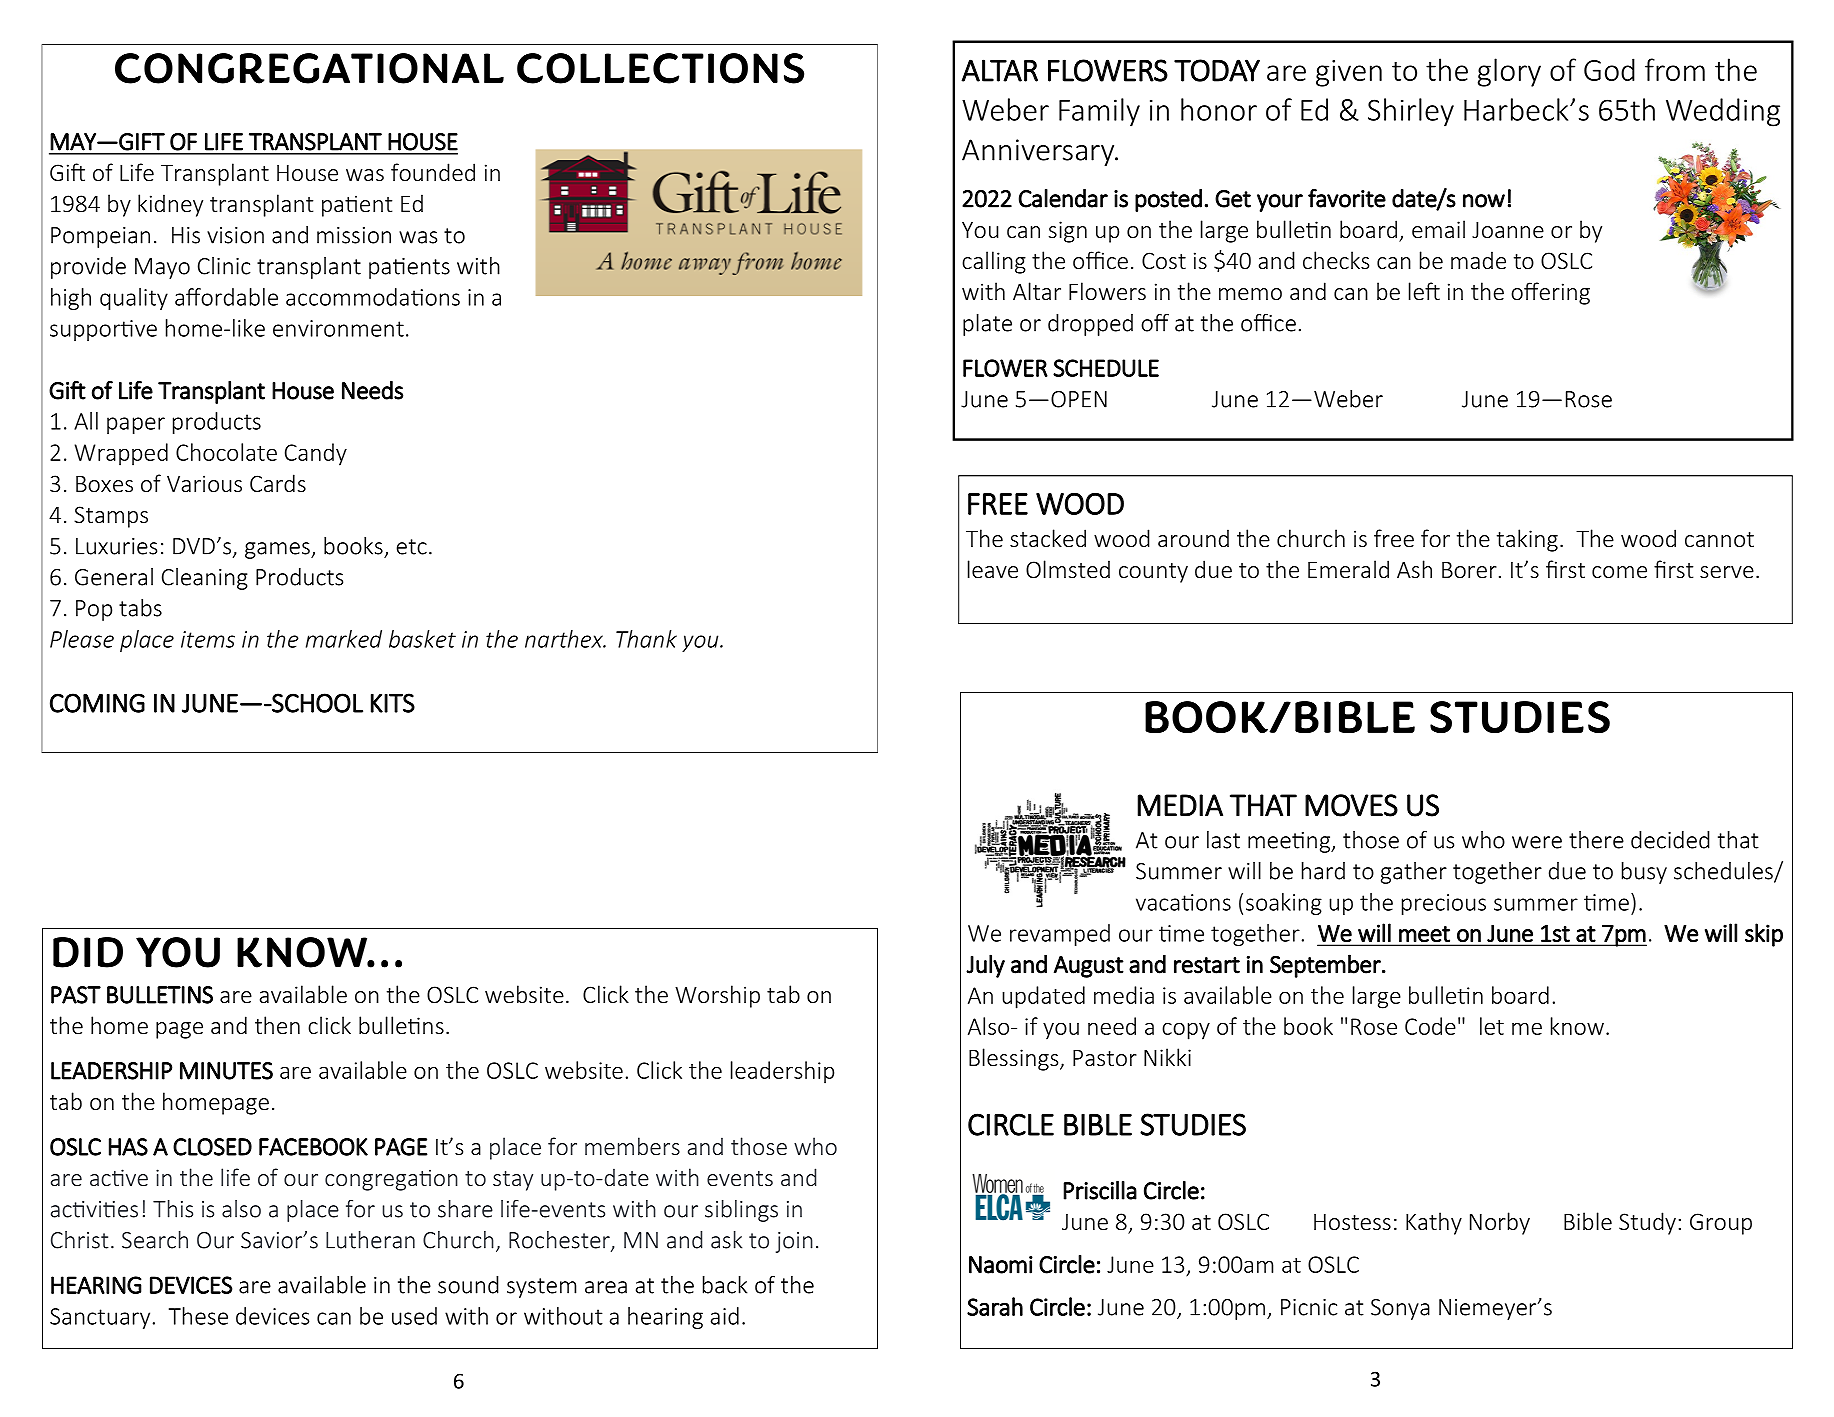 The width and height of the screenshot is (1834, 1417). I want to click on Anniversary, so click(1039, 152).
